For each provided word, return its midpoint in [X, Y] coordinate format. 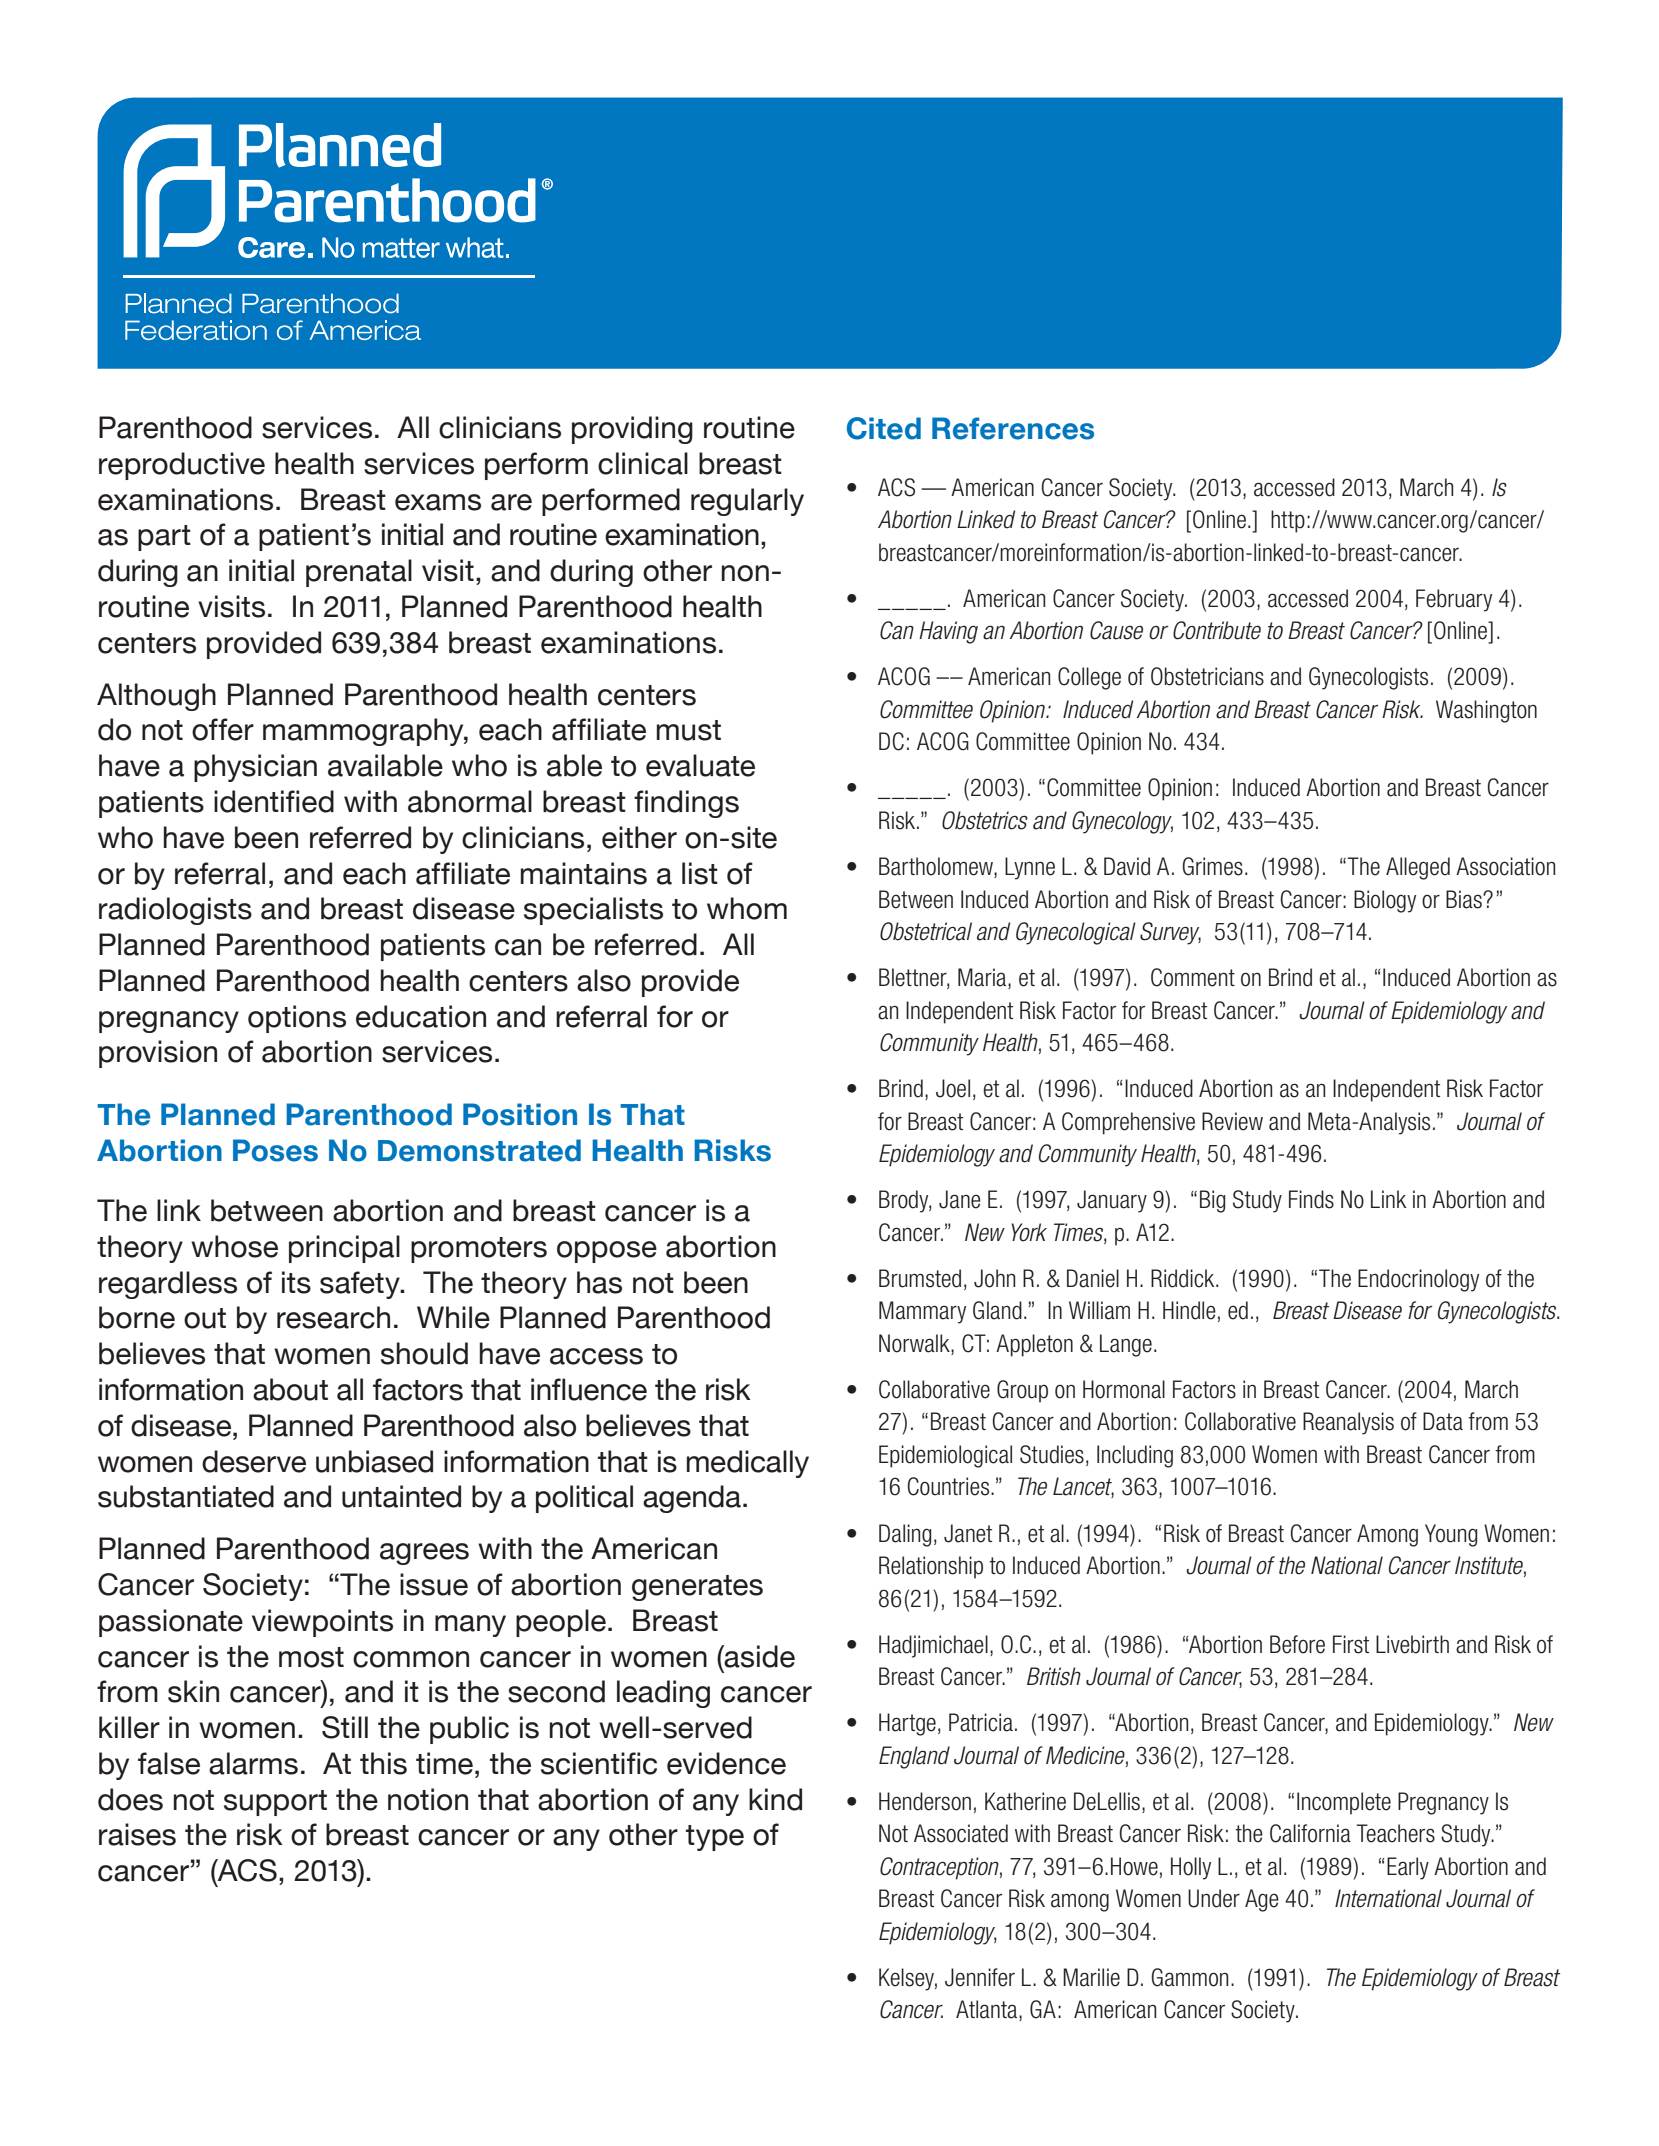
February [1454, 600]
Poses [275, 1150]
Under [1214, 1898]
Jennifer [980, 1977]
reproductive [182, 466]
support [275, 1803]
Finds [1311, 1199]
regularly [747, 502]
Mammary [922, 1312]
